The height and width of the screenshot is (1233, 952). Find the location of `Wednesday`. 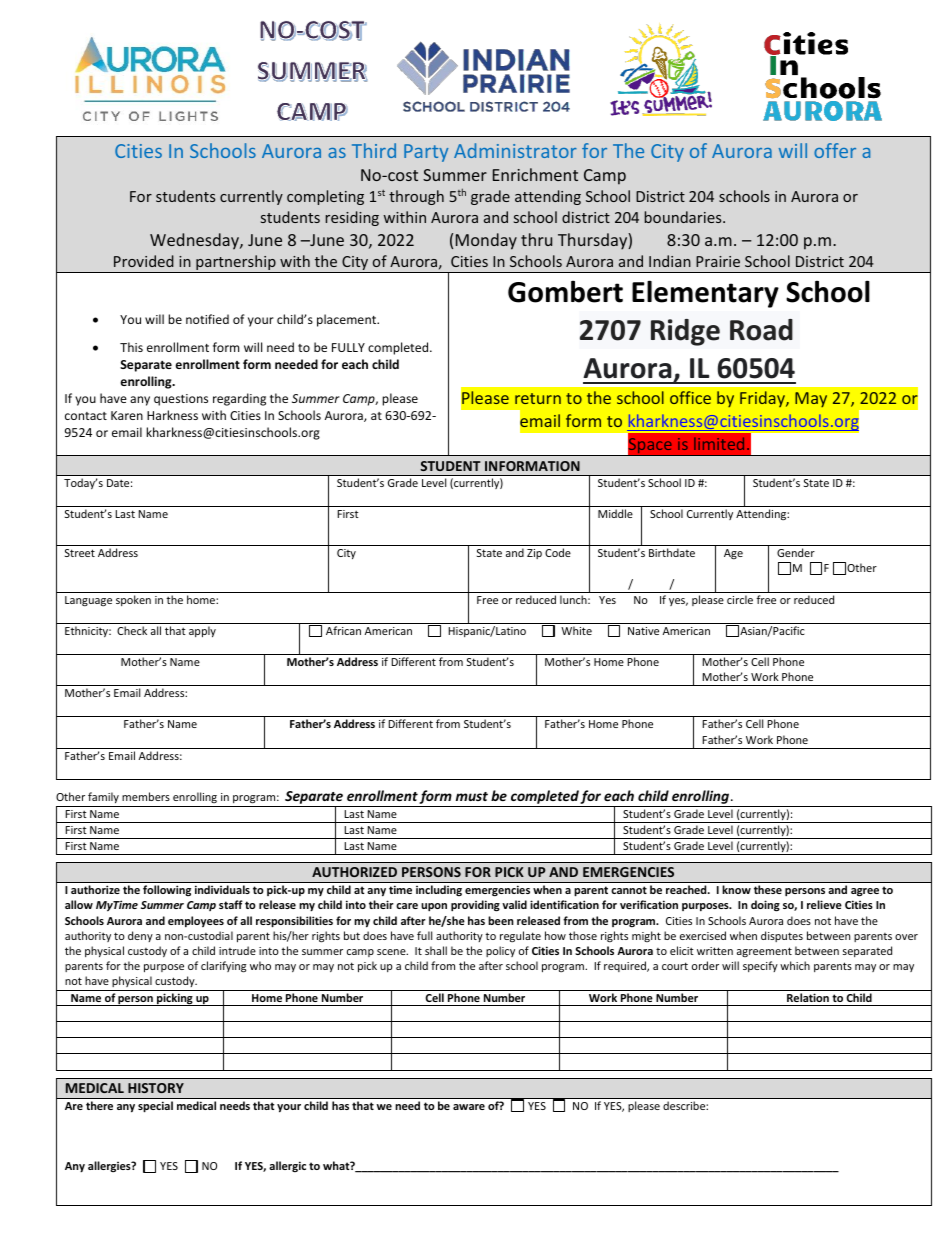

Wednesday is located at coordinates (195, 241).
